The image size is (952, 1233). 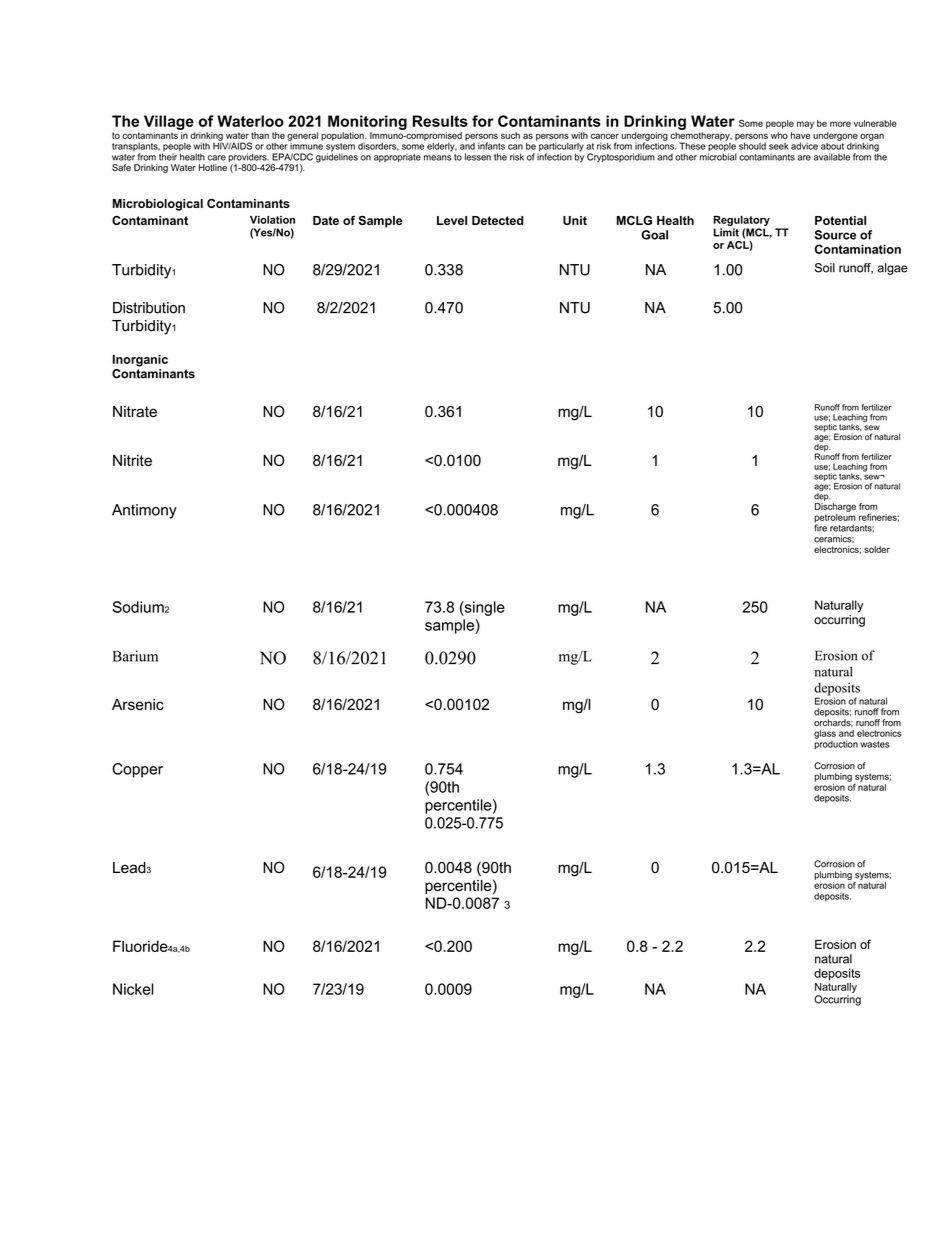 What do you see at coordinates (510, 135) in the screenshot?
I see `such` at bounding box center [510, 135].
